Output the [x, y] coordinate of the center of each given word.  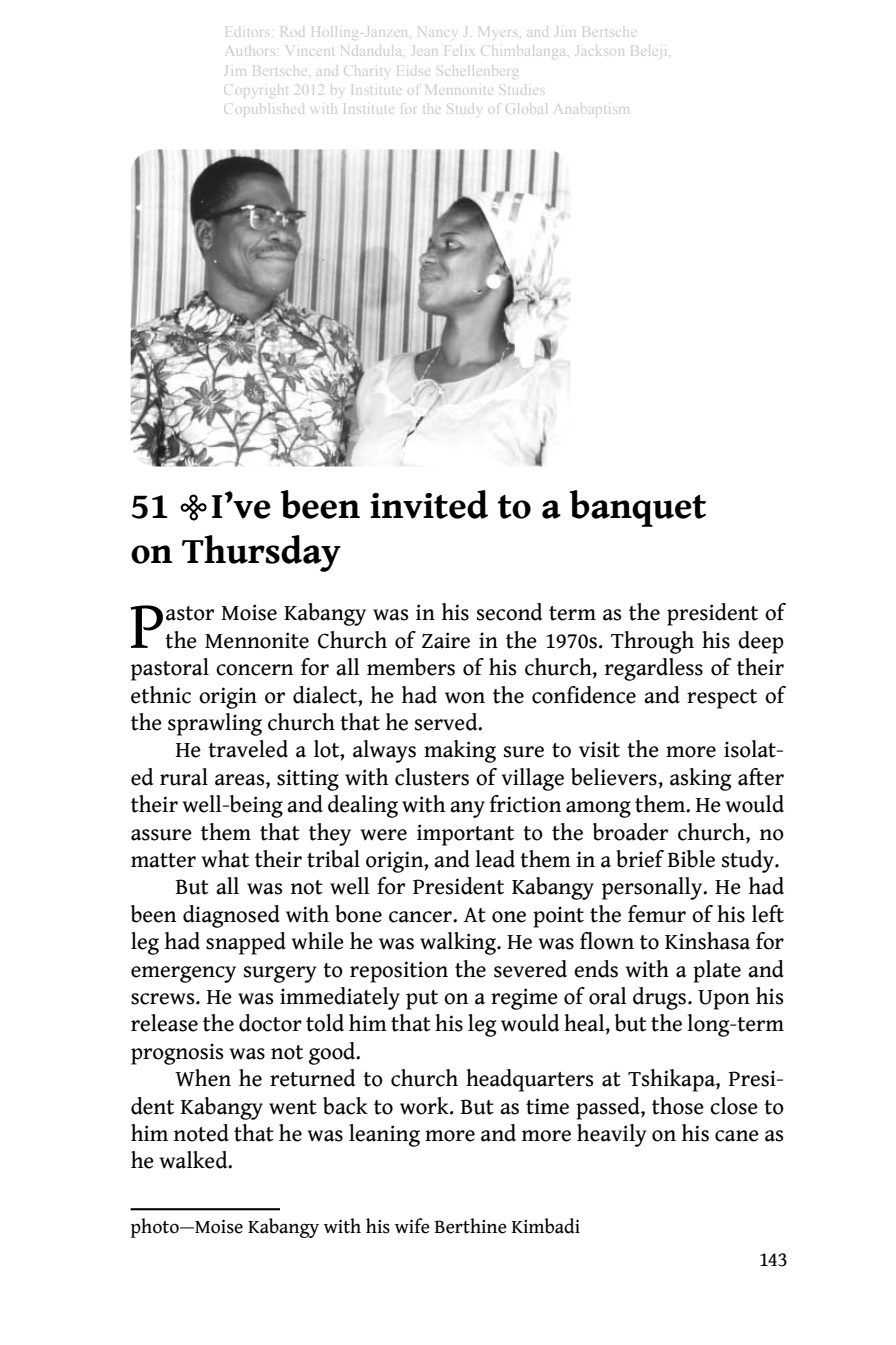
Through [652, 642]
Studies [519, 92]
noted [201, 1133]
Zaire [446, 640]
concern [254, 670]
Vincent [316, 55]
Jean [420, 55]
